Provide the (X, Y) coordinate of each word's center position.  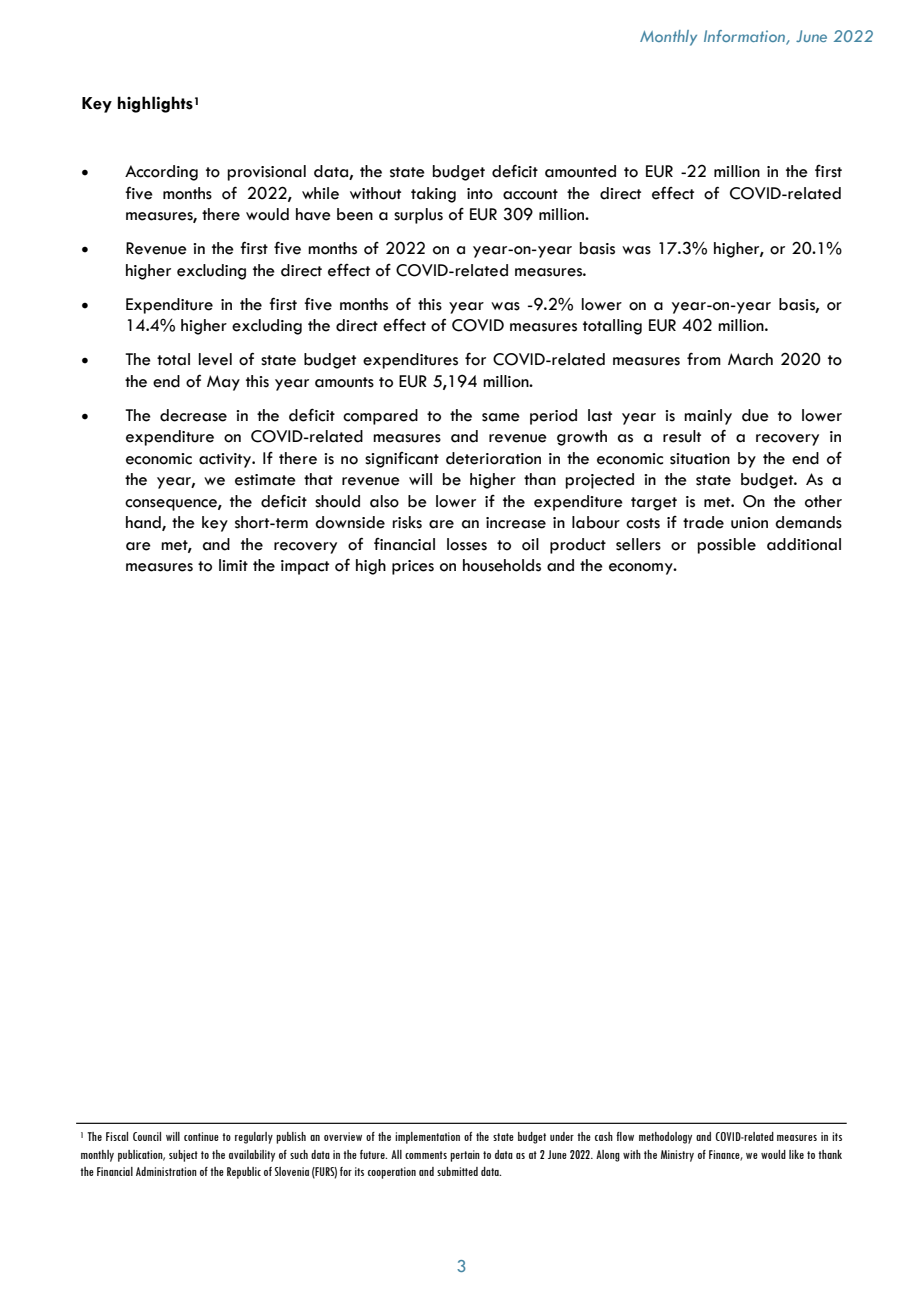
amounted (580, 171)
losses (467, 544)
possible (726, 546)
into (480, 194)
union (749, 523)
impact (305, 567)
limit (233, 565)
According (161, 173)
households (502, 565)
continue (201, 1136)
